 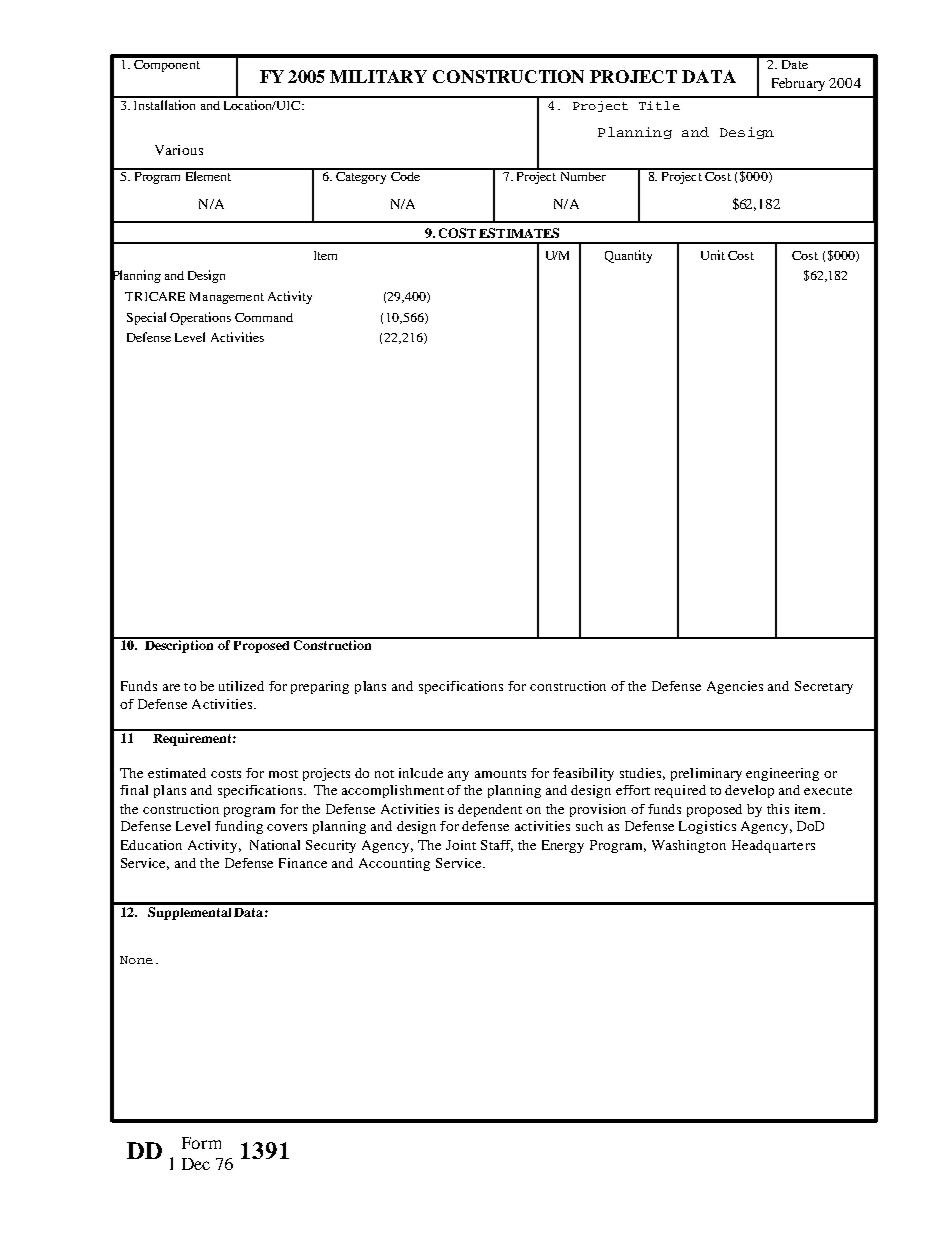 I want to click on Unit, so click(x=713, y=255).
